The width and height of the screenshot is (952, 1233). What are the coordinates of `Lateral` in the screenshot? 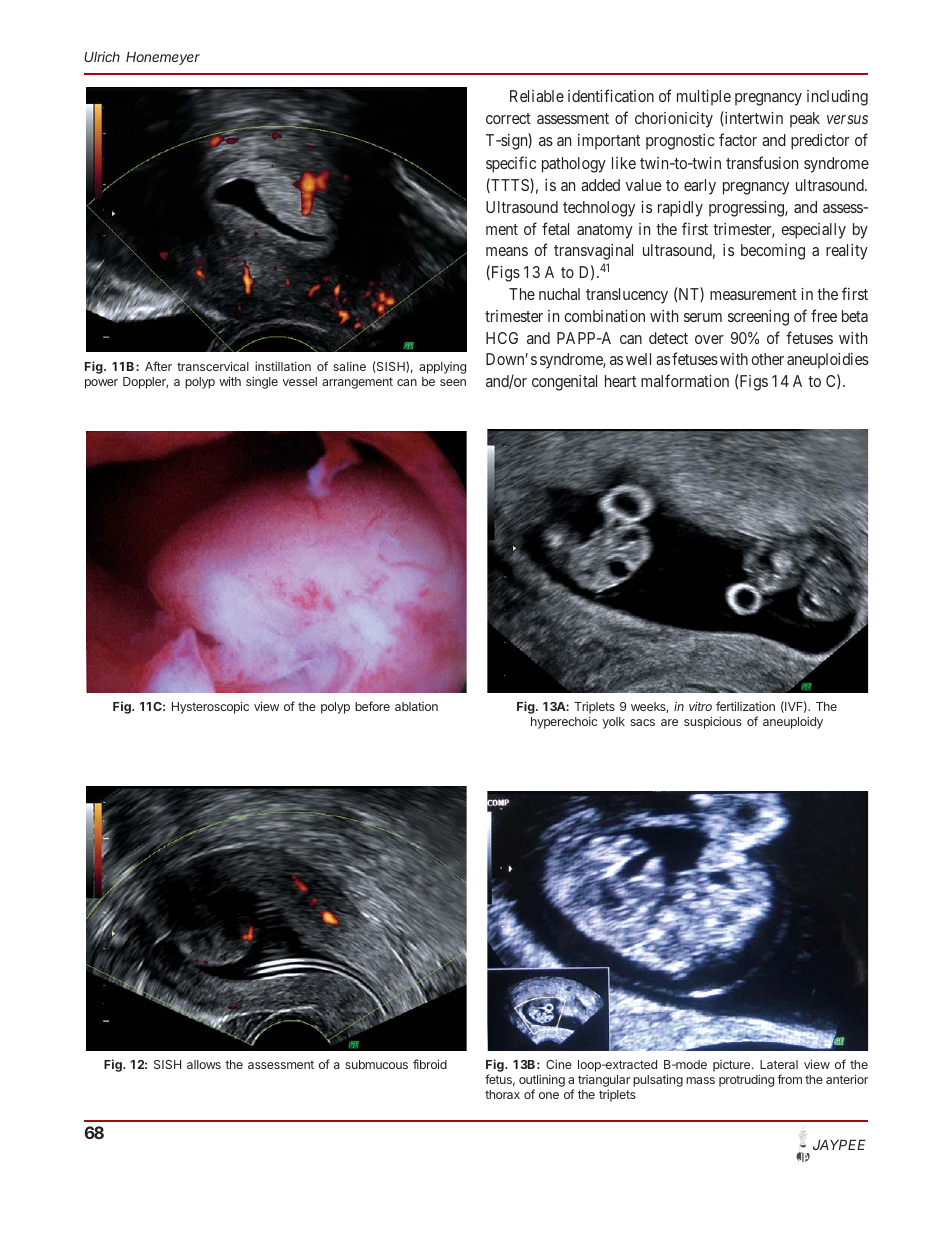 It's located at (779, 1064).
